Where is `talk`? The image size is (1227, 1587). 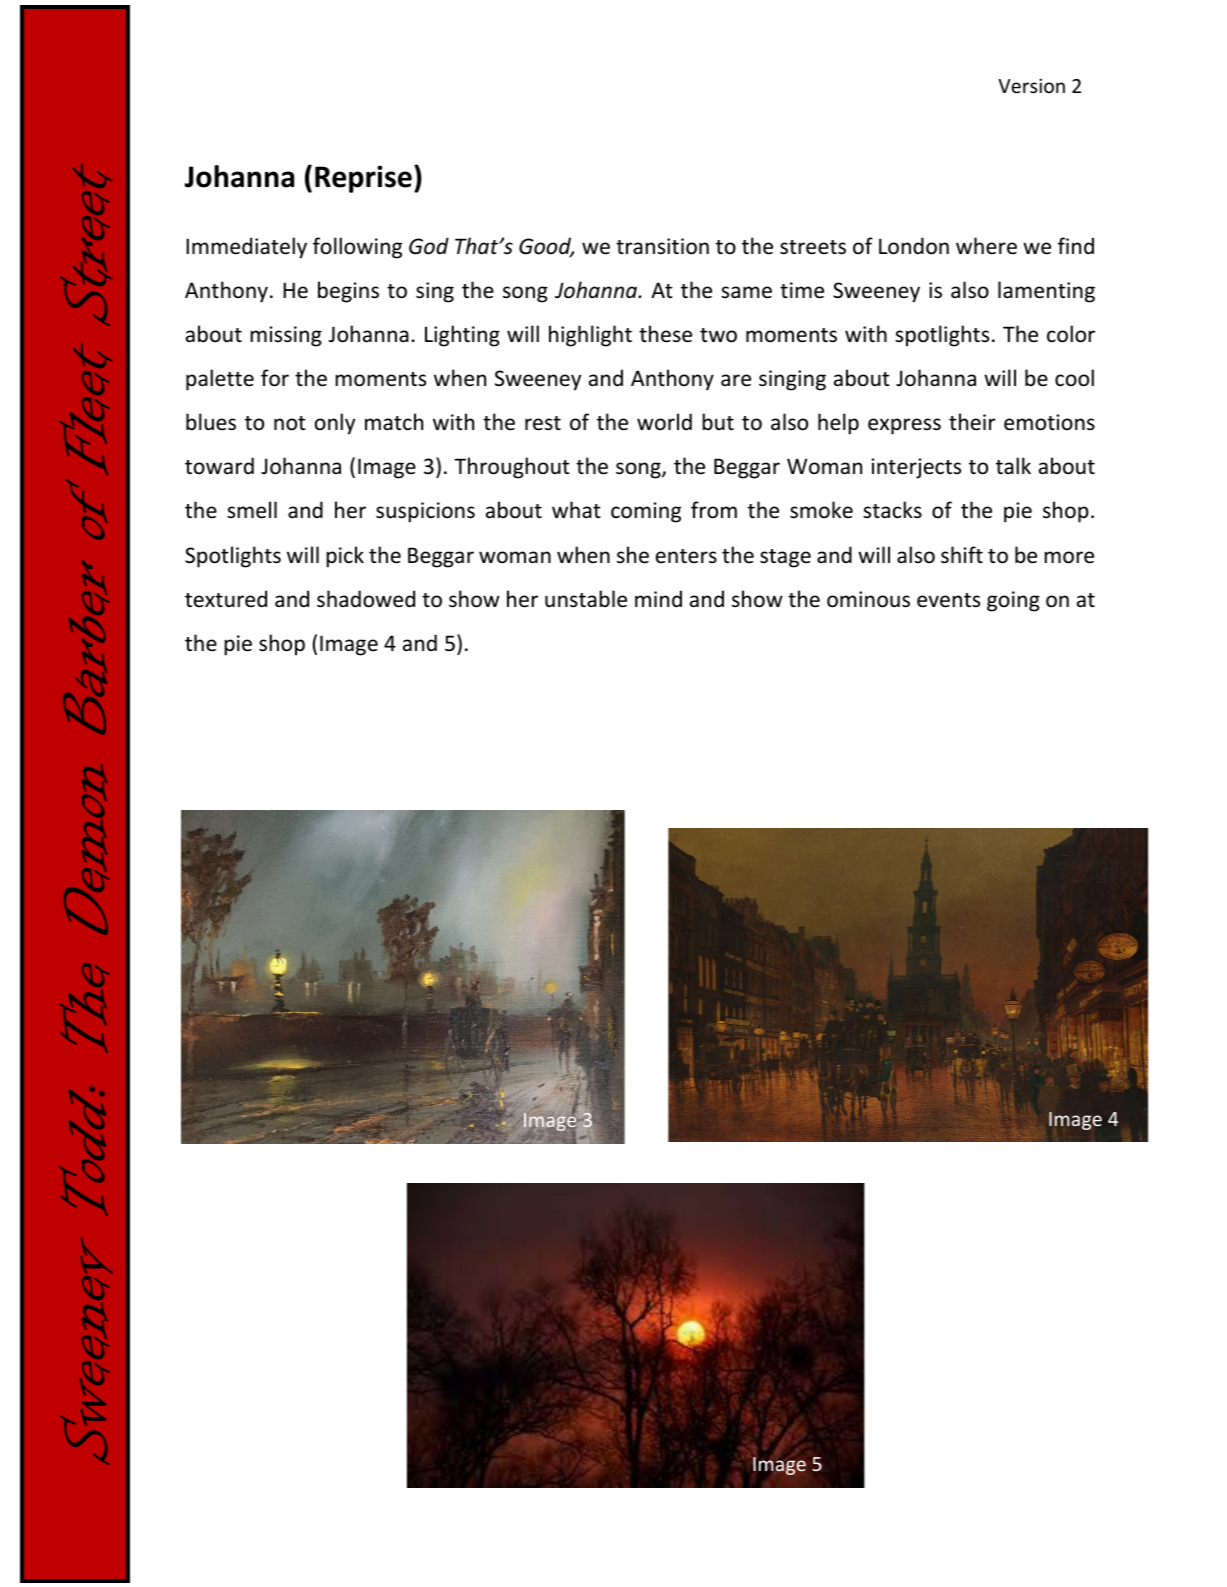
talk is located at coordinates (1013, 465).
